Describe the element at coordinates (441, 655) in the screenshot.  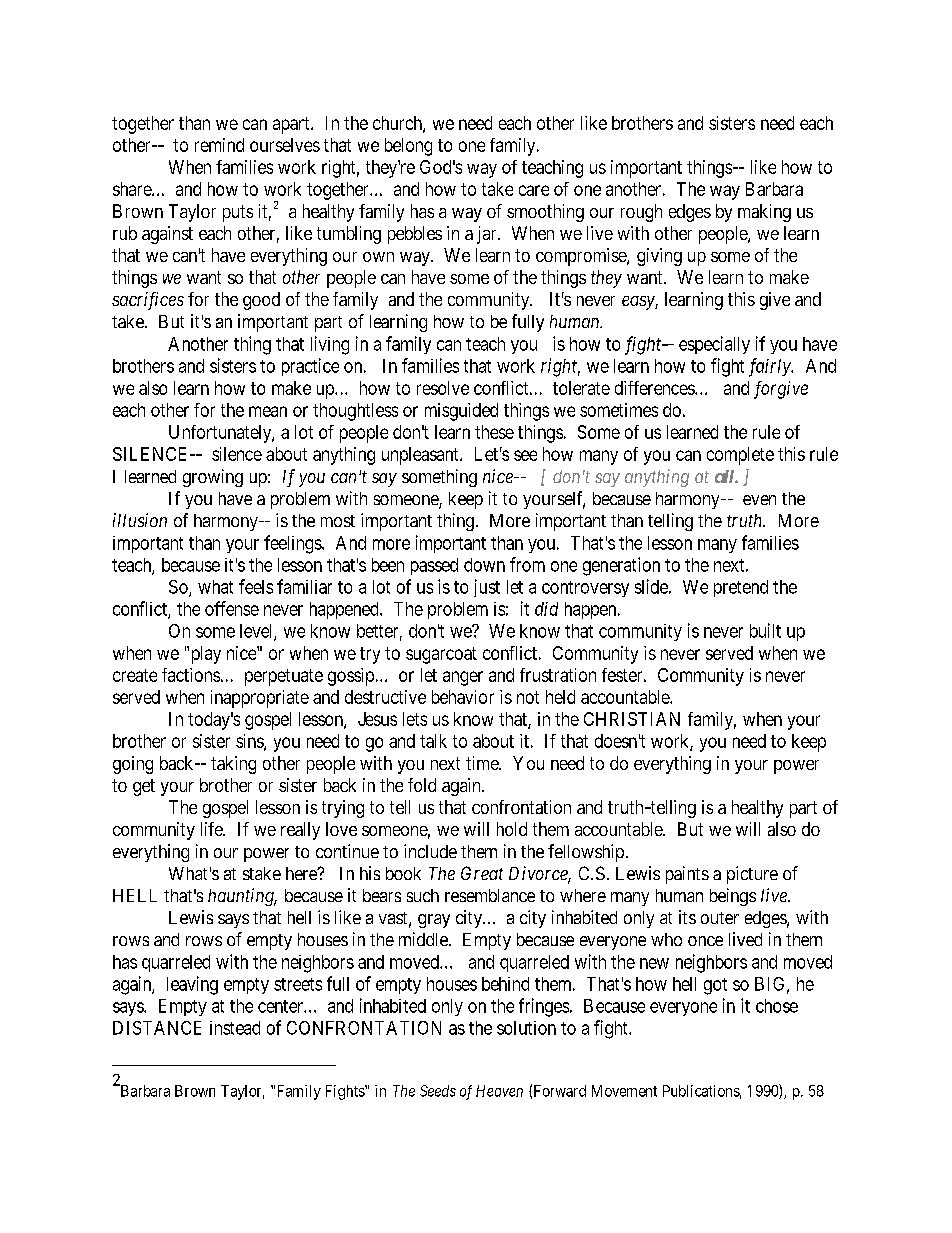
I see `sugarcoat` at that location.
